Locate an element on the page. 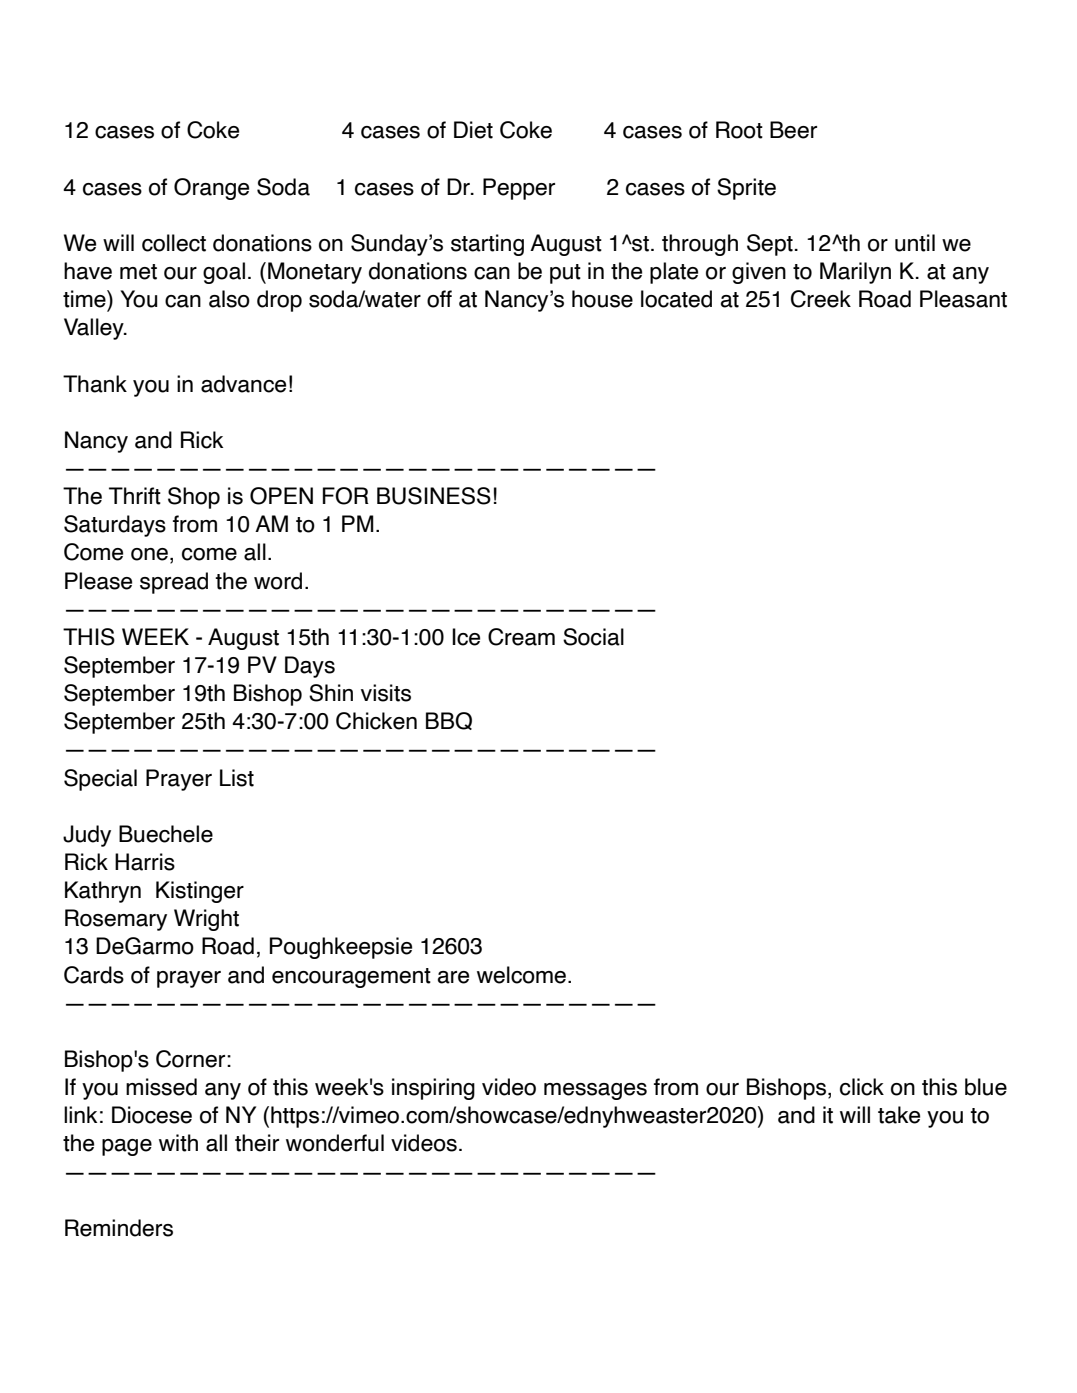  Diocese is located at coordinates (152, 1115).
